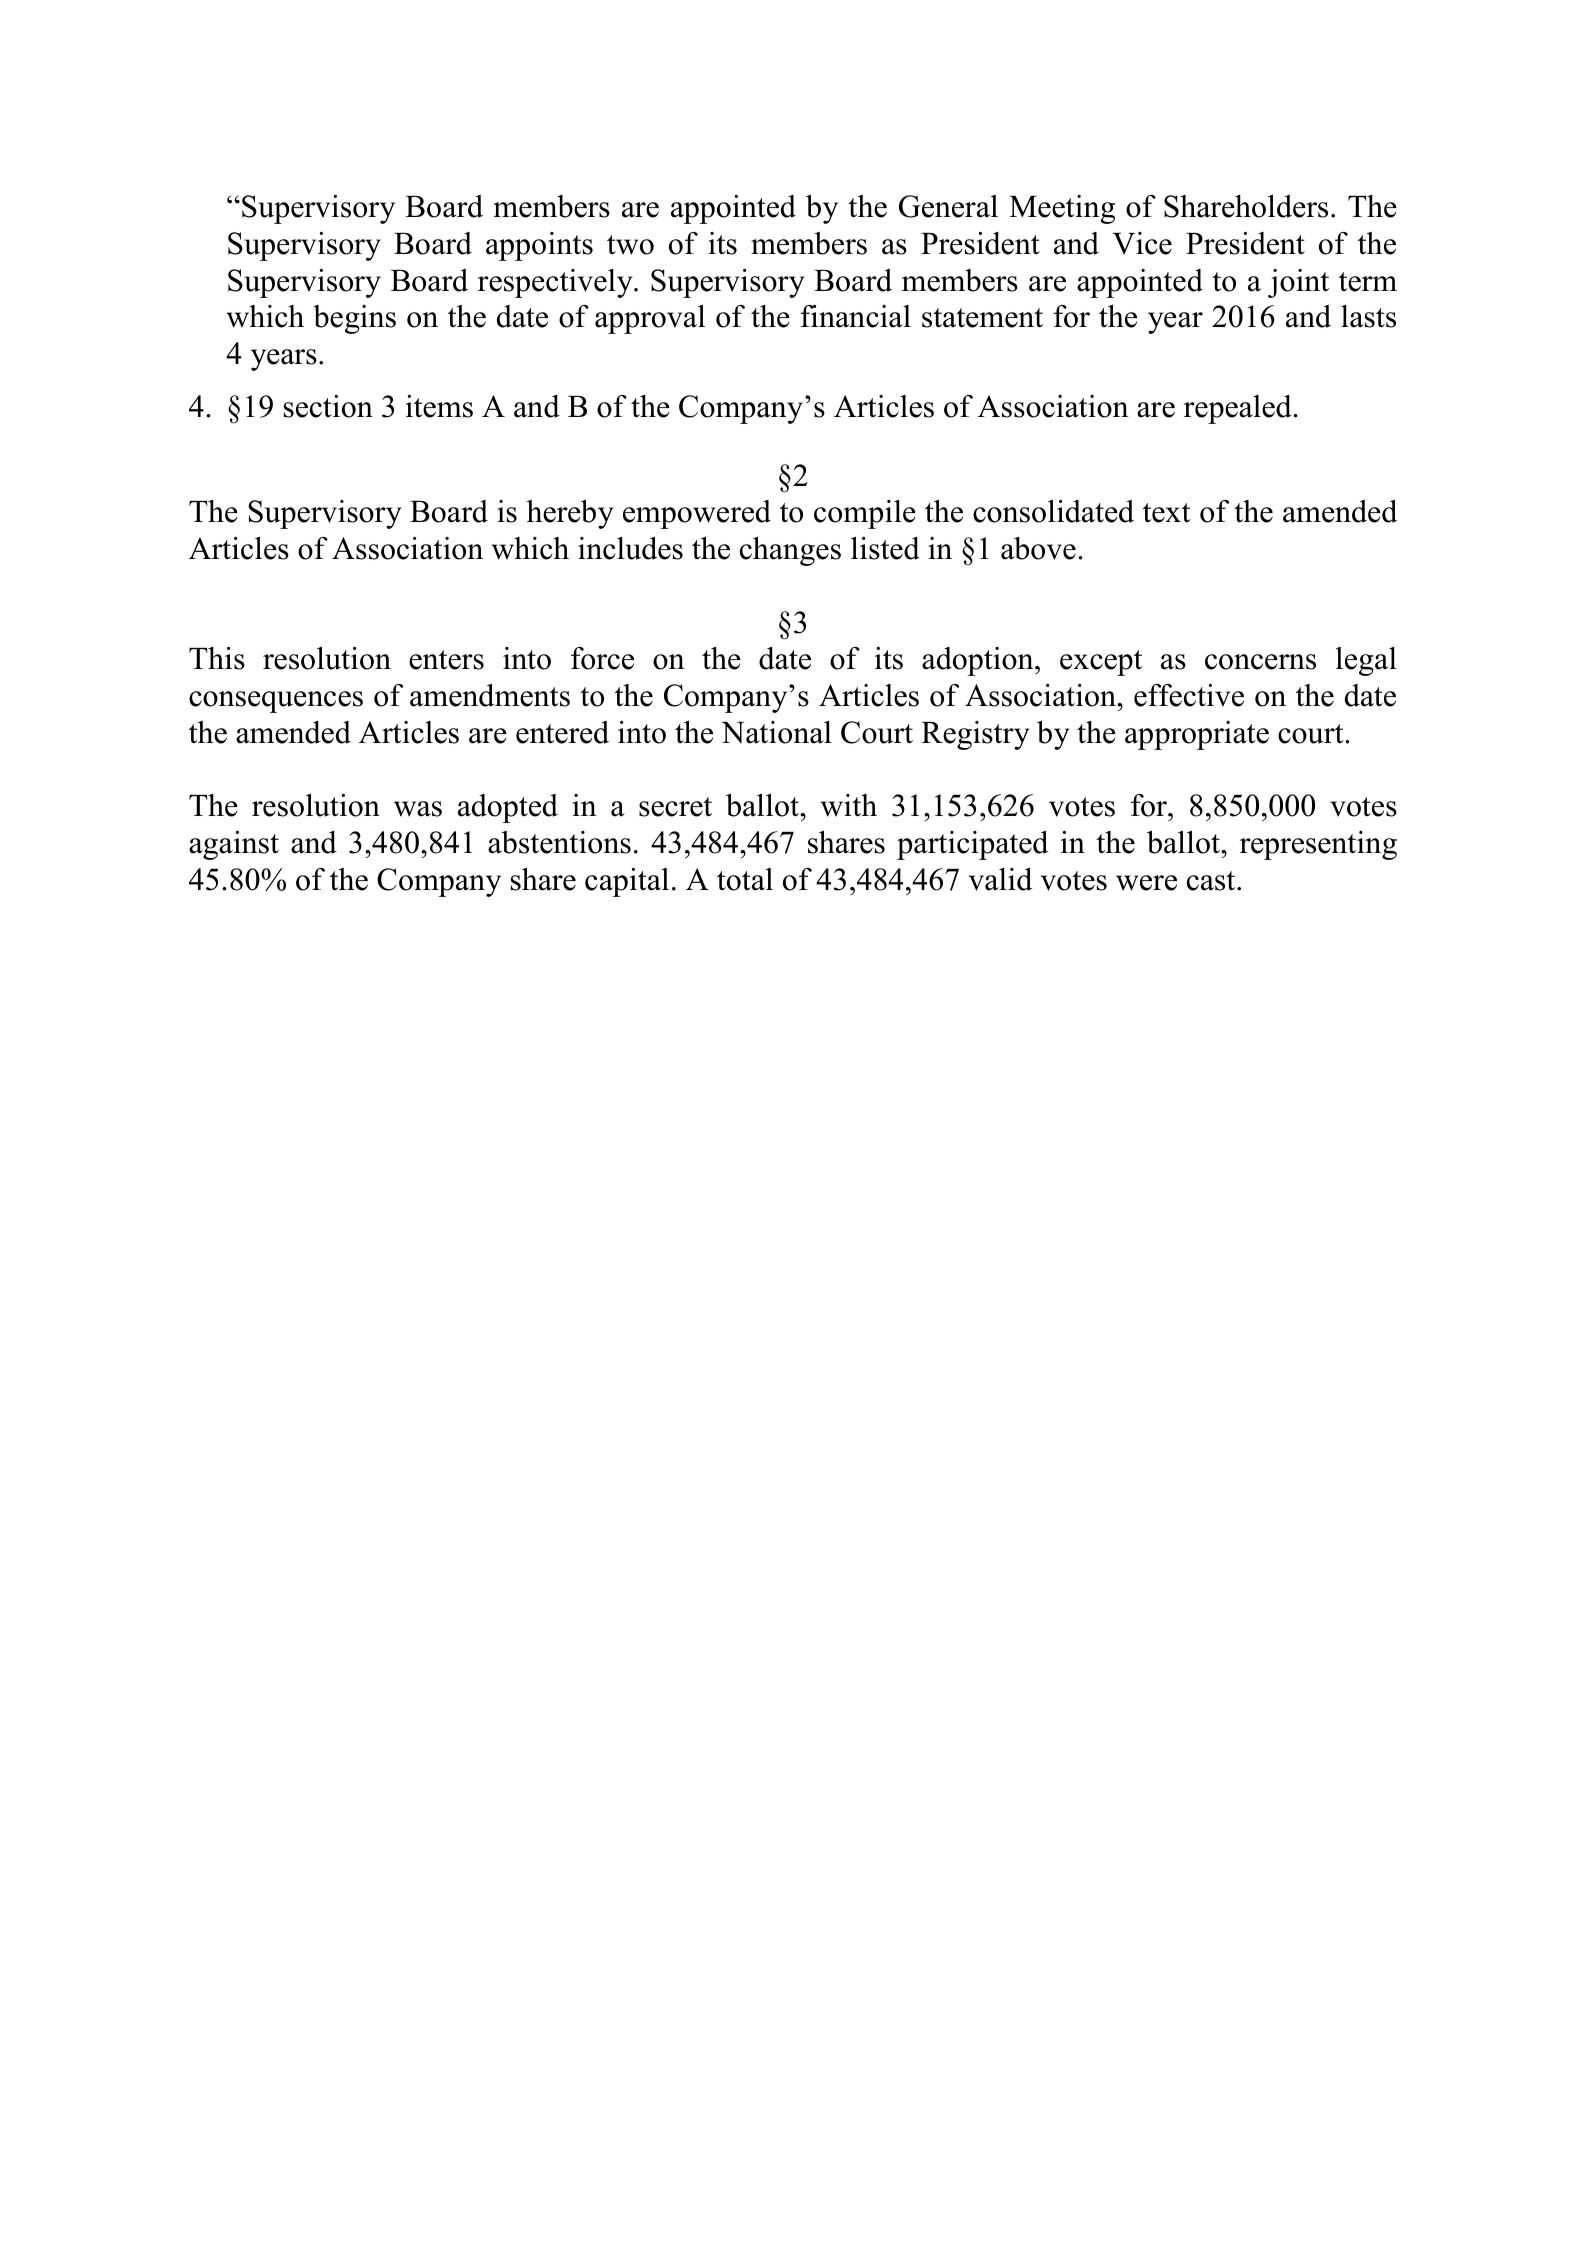 Image resolution: width=1586 pixels, height=2243 pixels. What do you see at coordinates (865, 514) in the image?
I see `compile` at bounding box center [865, 514].
